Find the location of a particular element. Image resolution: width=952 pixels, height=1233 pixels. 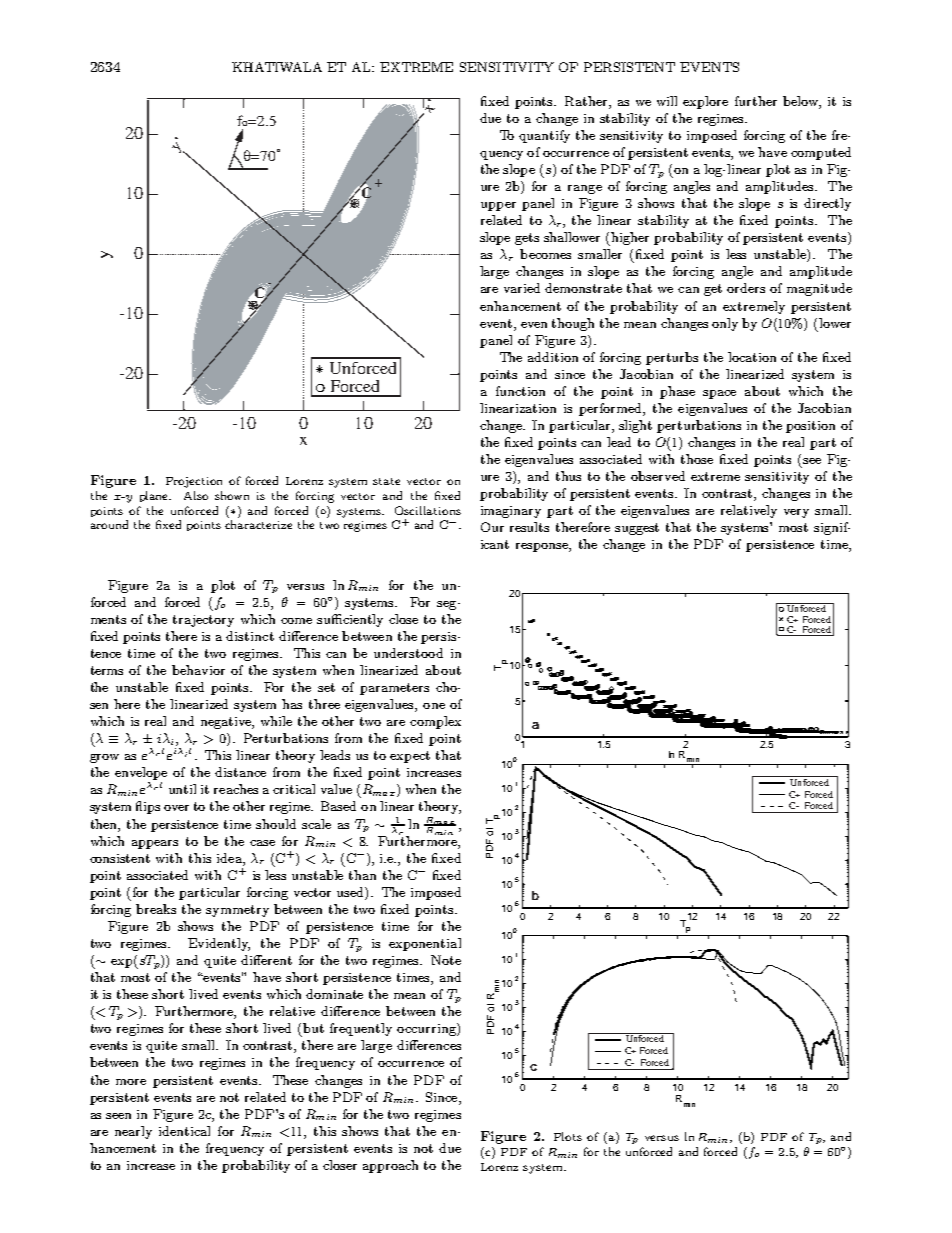

quantify is located at coordinates (544, 136).
